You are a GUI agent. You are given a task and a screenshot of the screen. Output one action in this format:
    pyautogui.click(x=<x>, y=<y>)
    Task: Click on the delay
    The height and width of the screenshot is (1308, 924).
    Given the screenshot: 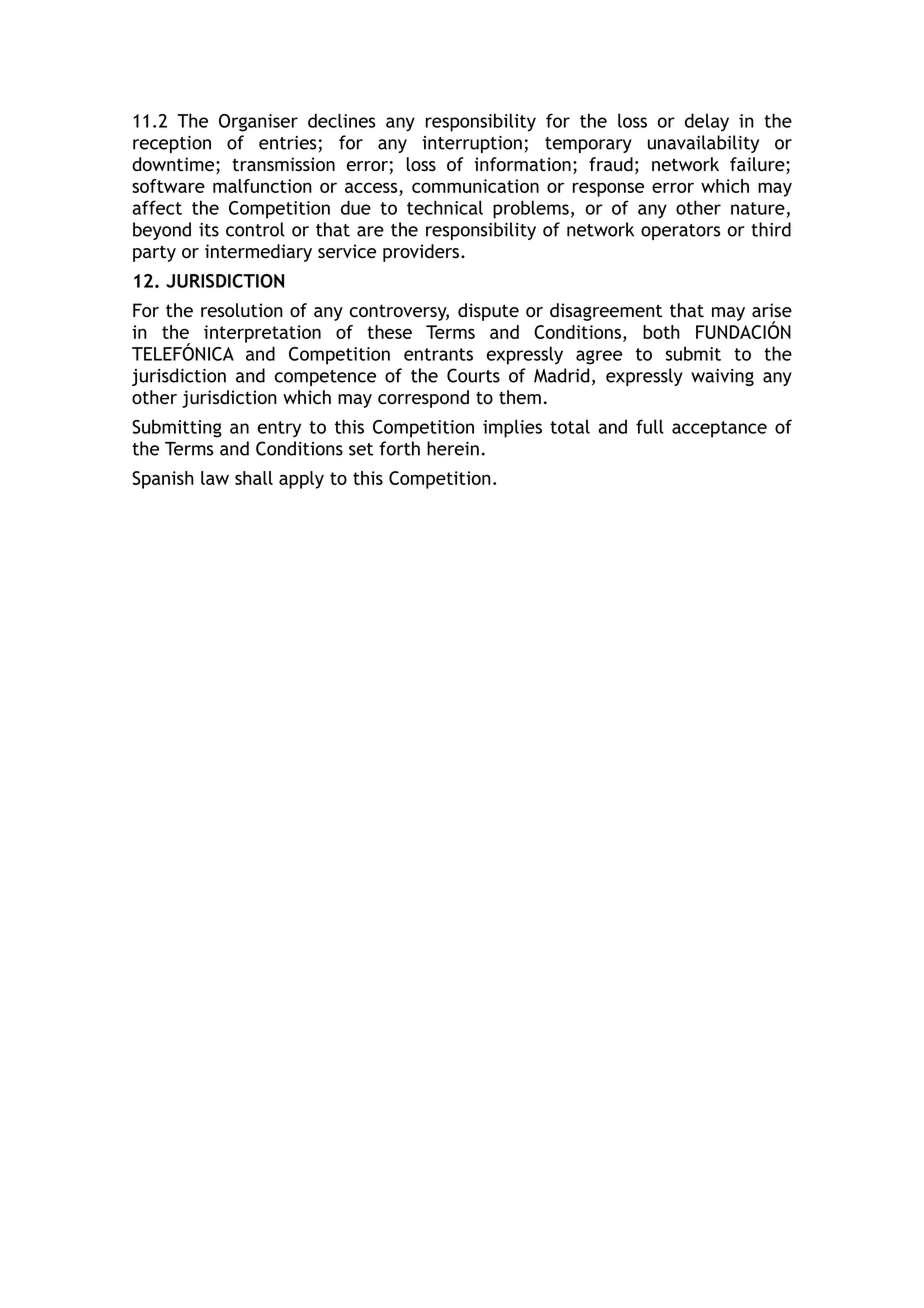 What is the action you would take?
    pyautogui.click(x=707, y=122)
